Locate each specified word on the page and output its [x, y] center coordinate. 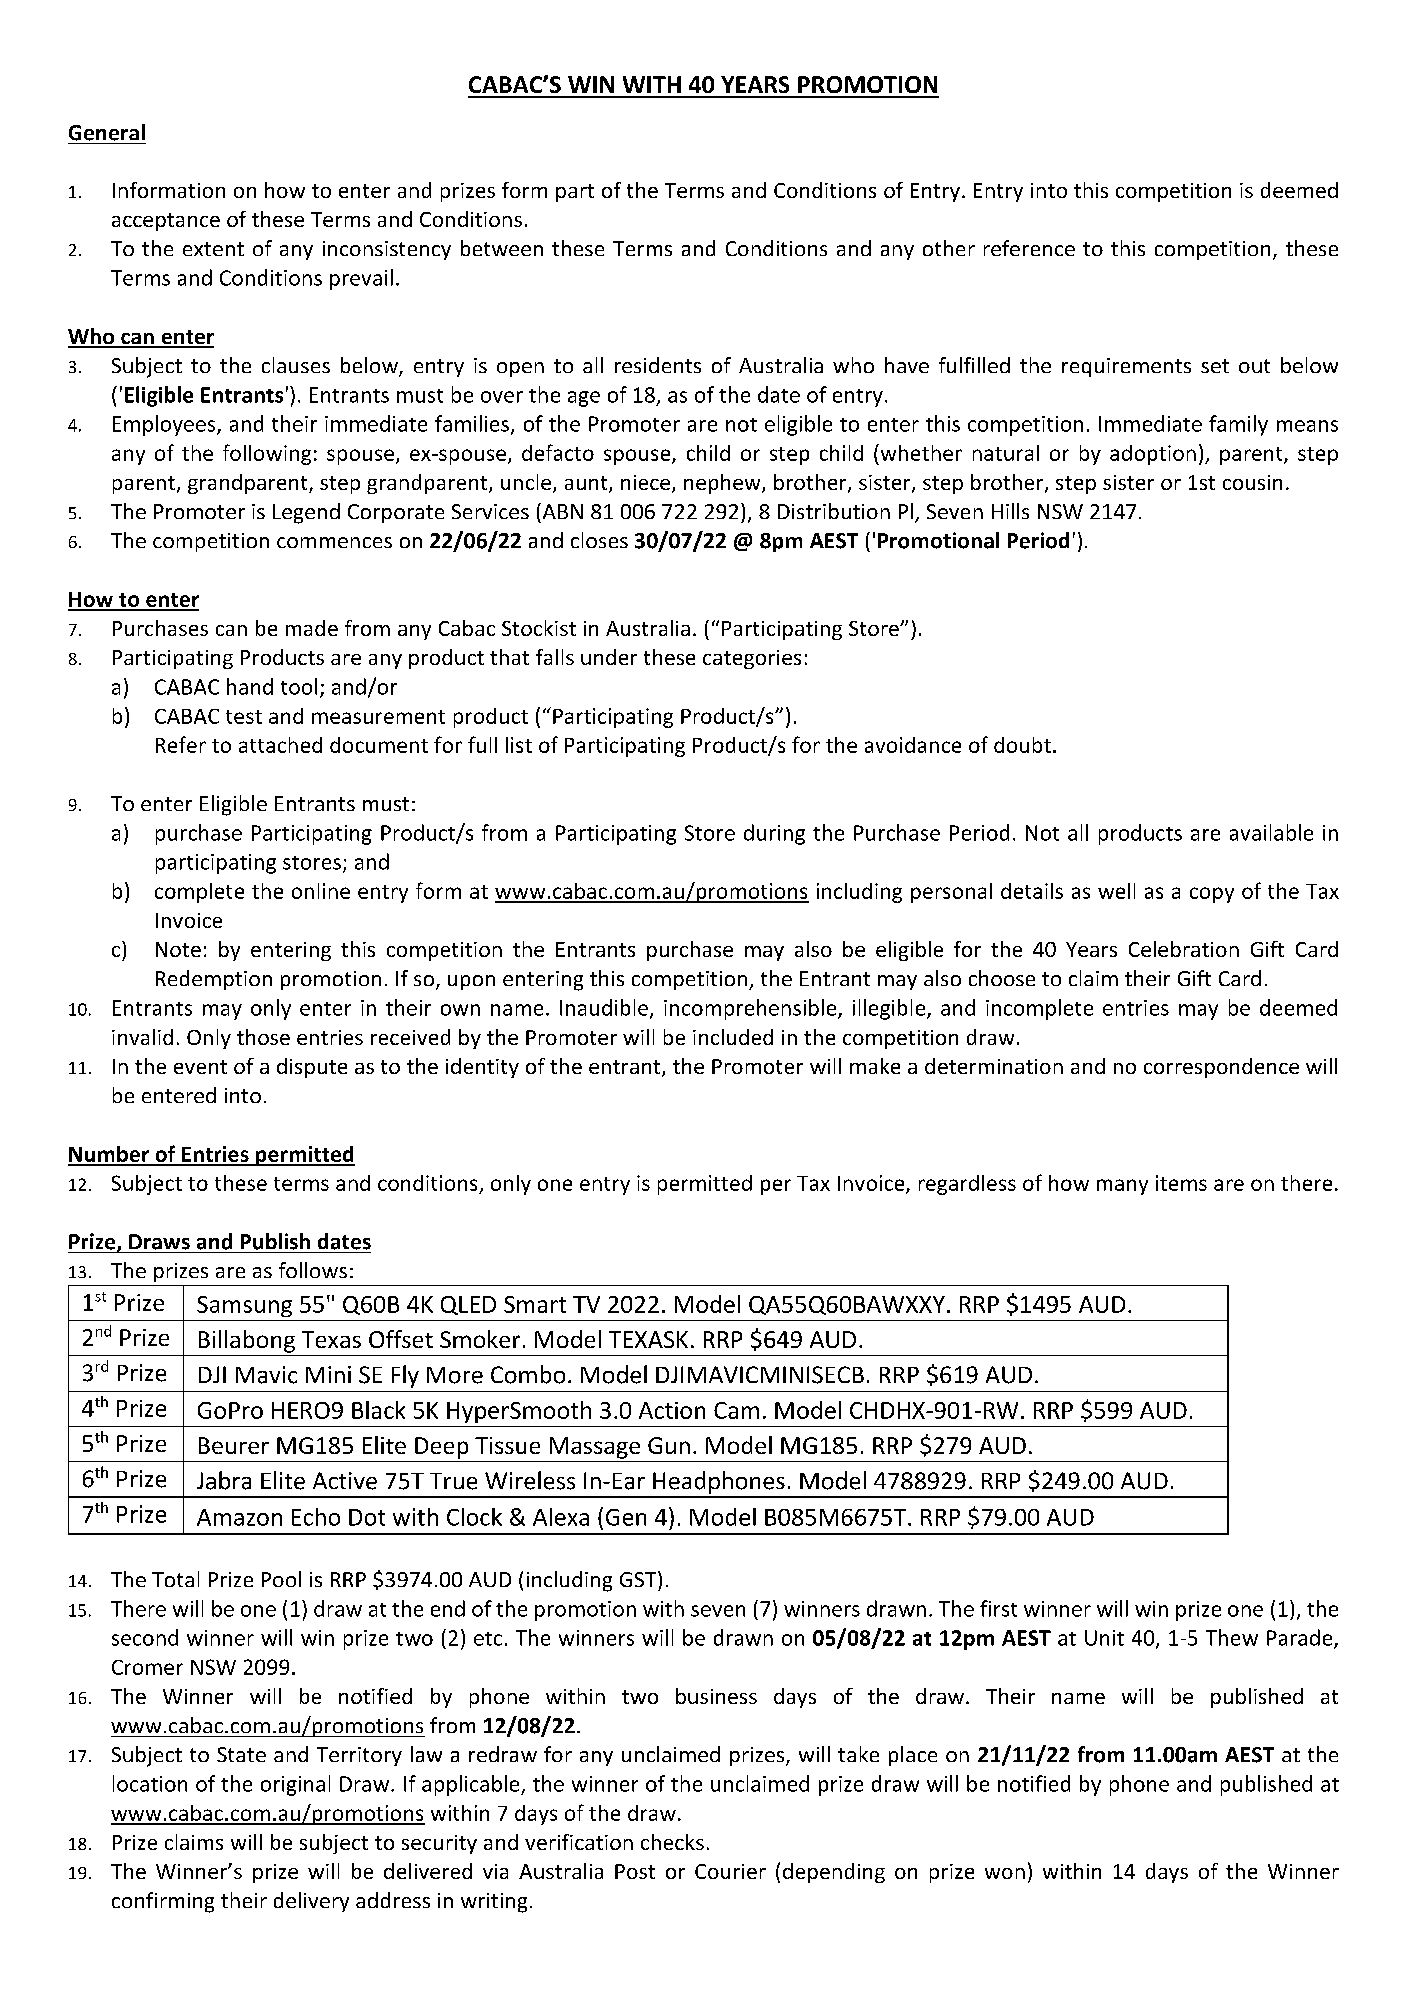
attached [280, 745]
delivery [311, 1902]
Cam [736, 1410]
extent [213, 249]
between [502, 248]
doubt [1022, 745]
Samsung [244, 1306]
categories [752, 659]
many [1122, 1187]
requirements [1126, 367]
